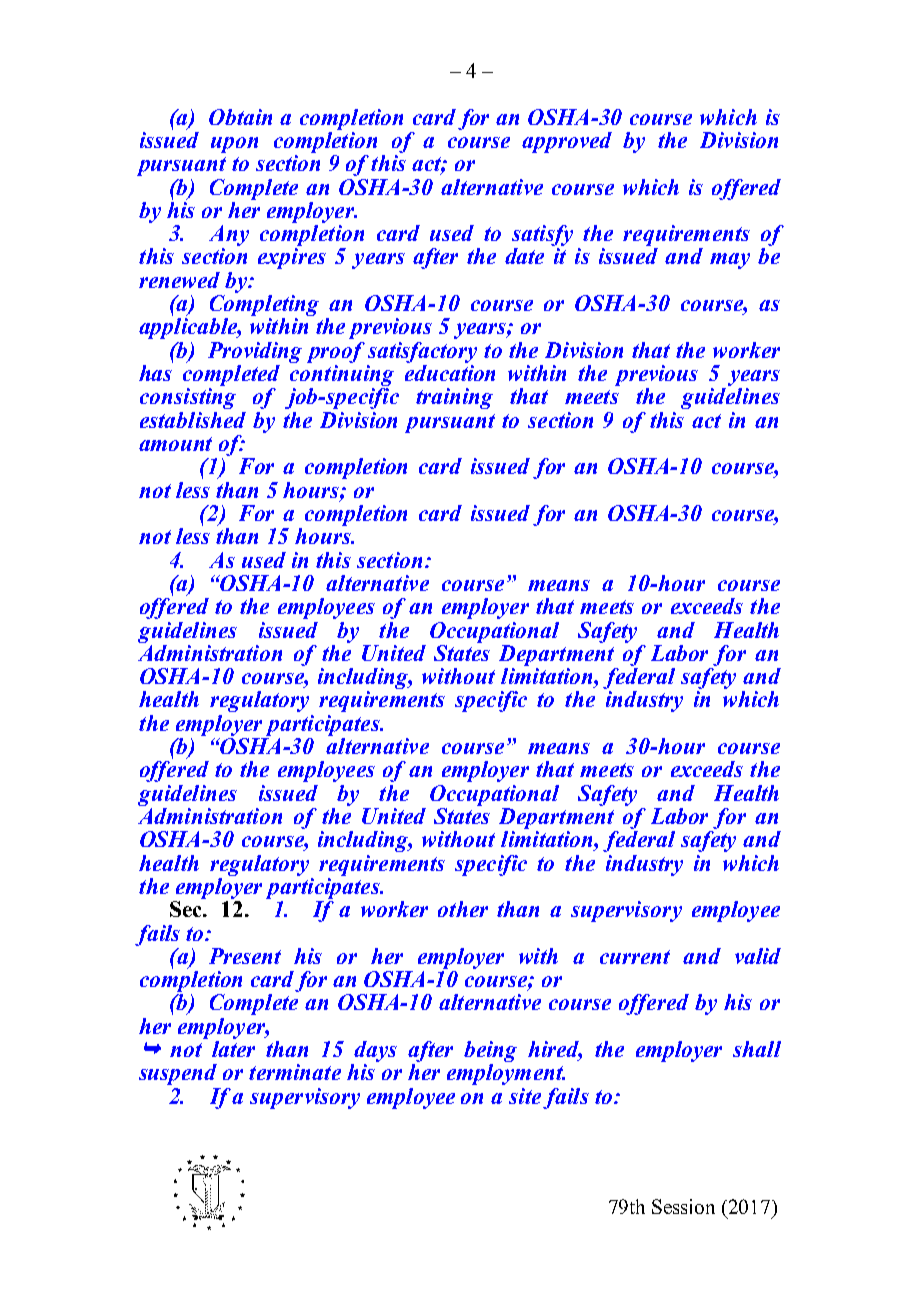 Image resolution: width=915 pixels, height=1316 pixels. I want to click on amount, so click(175, 444).
